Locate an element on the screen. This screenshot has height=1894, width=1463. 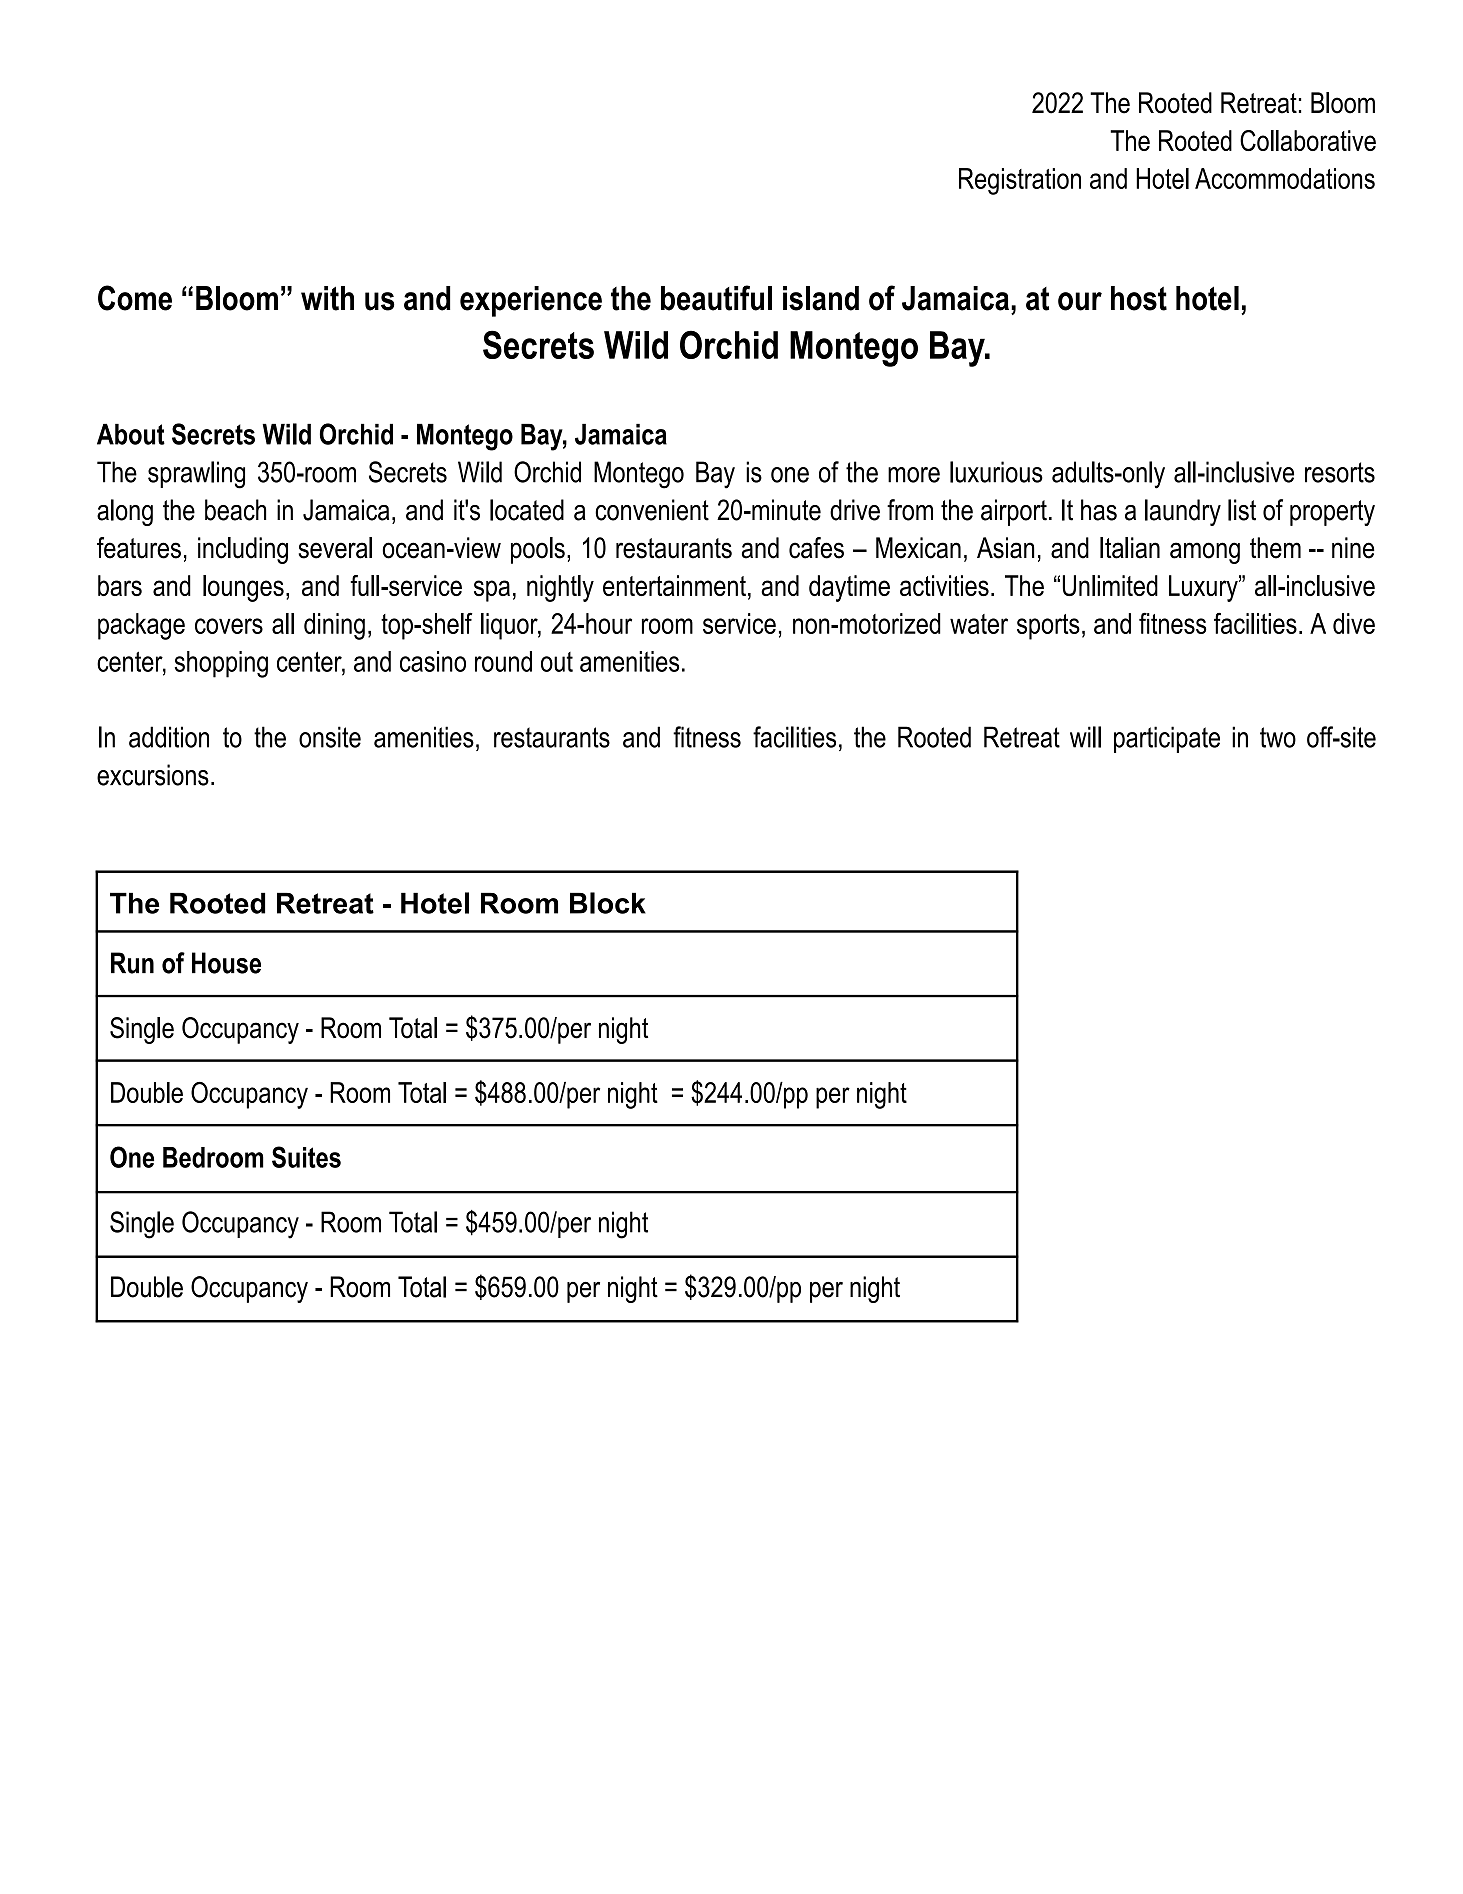
Registration is located at coordinates (1020, 181).
